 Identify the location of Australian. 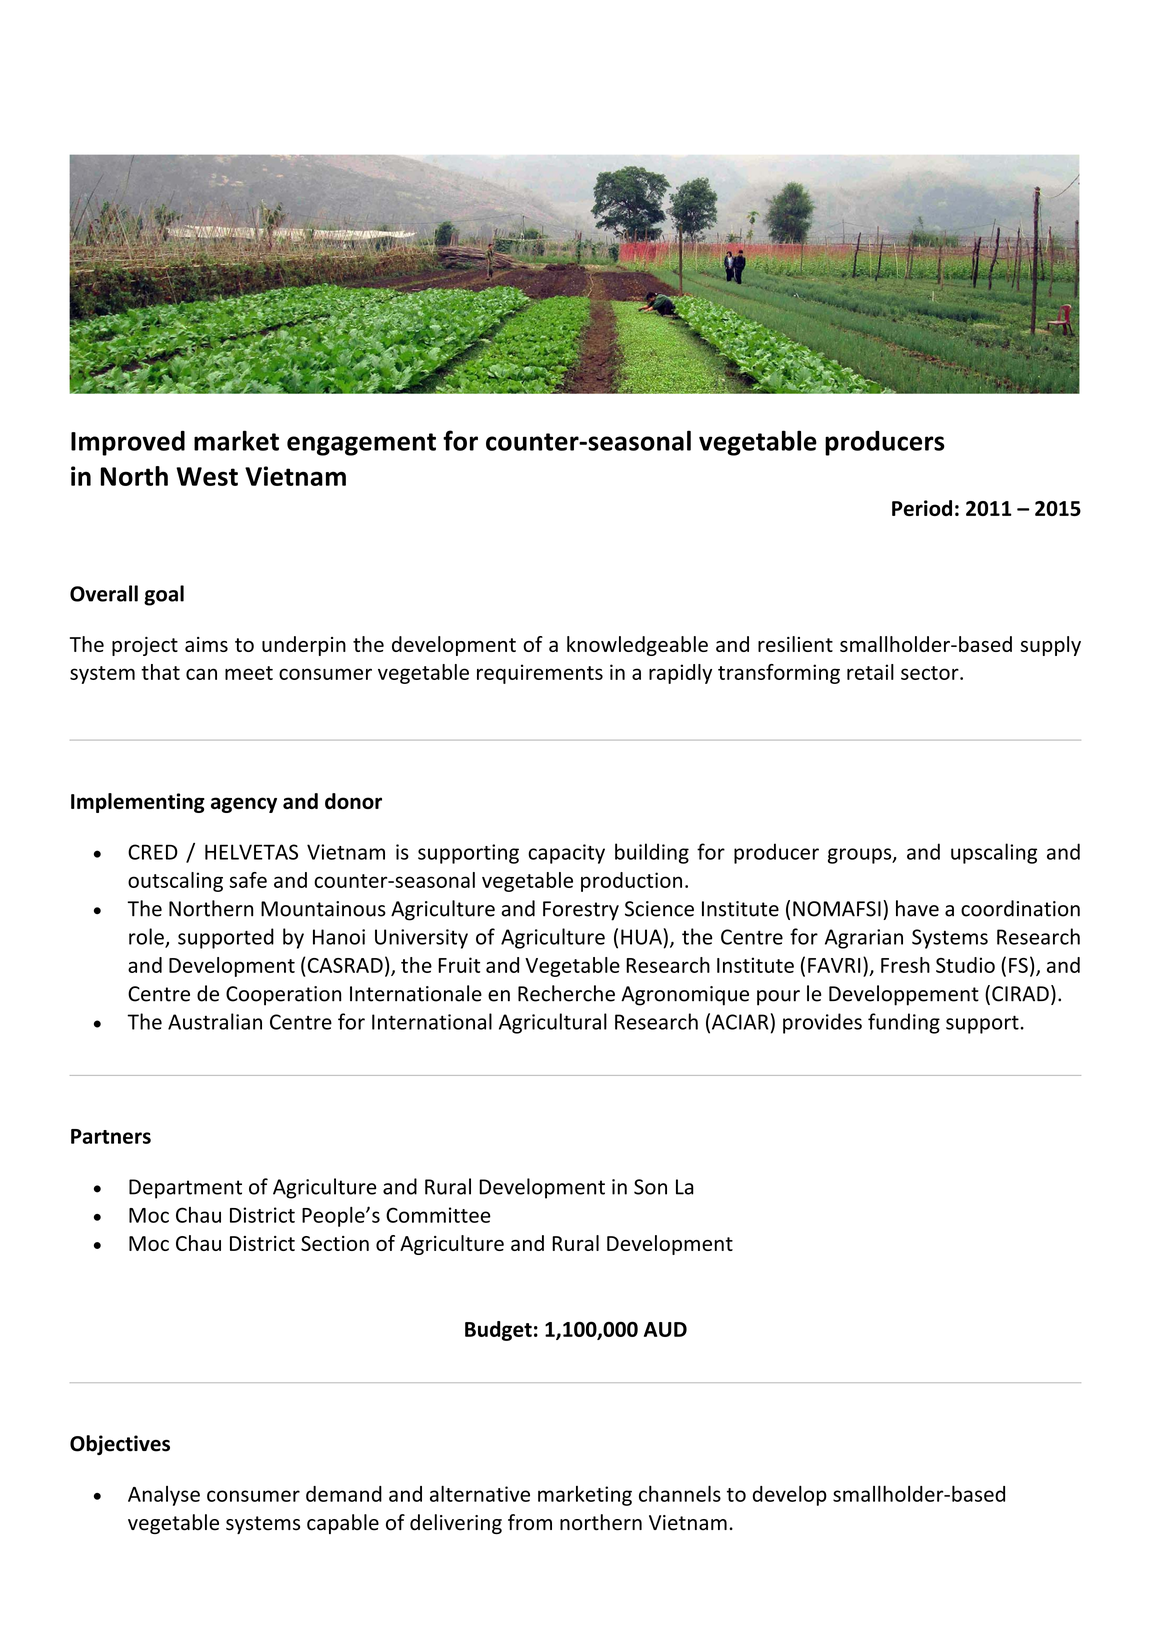
(215, 1021).
